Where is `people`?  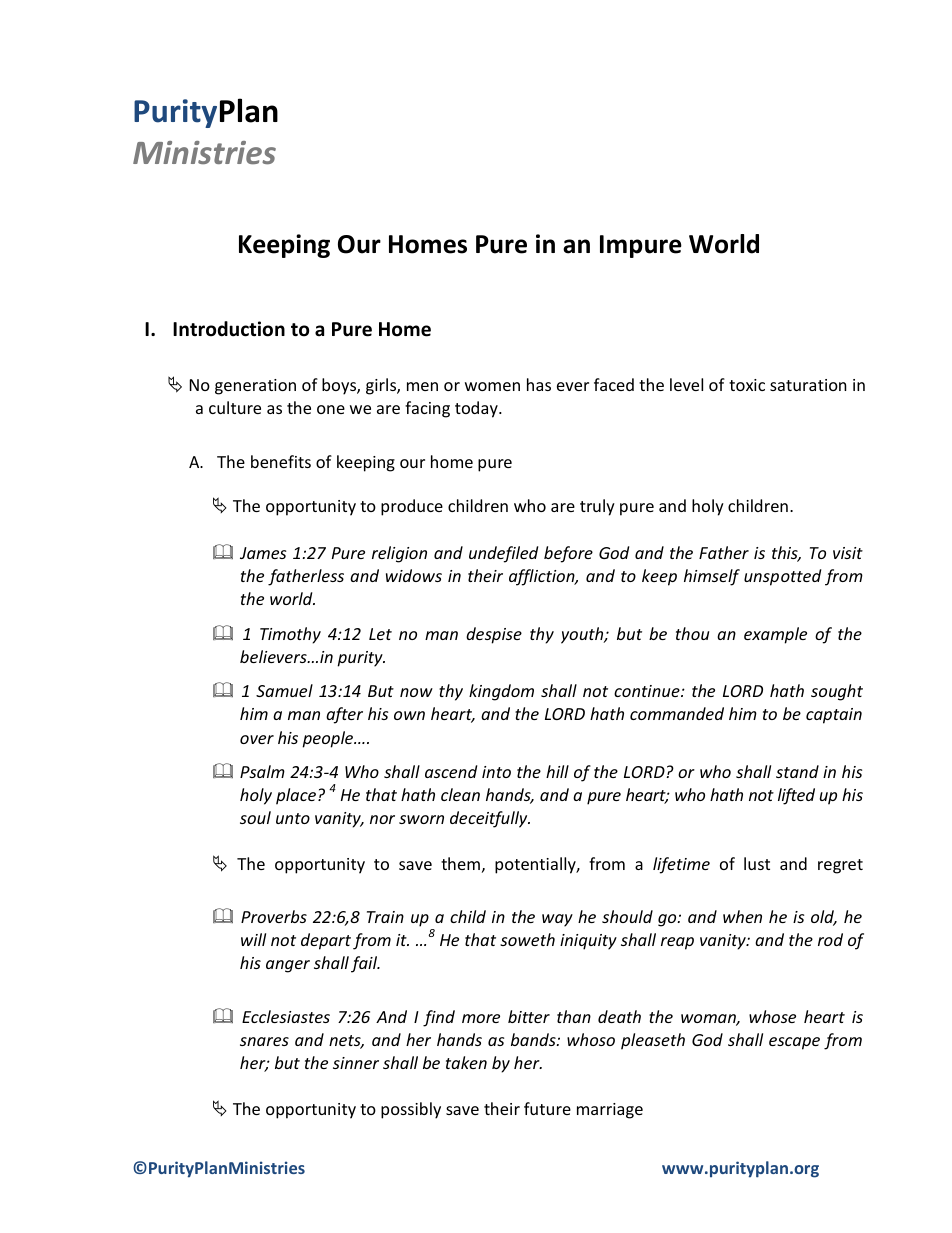 people is located at coordinates (329, 739).
